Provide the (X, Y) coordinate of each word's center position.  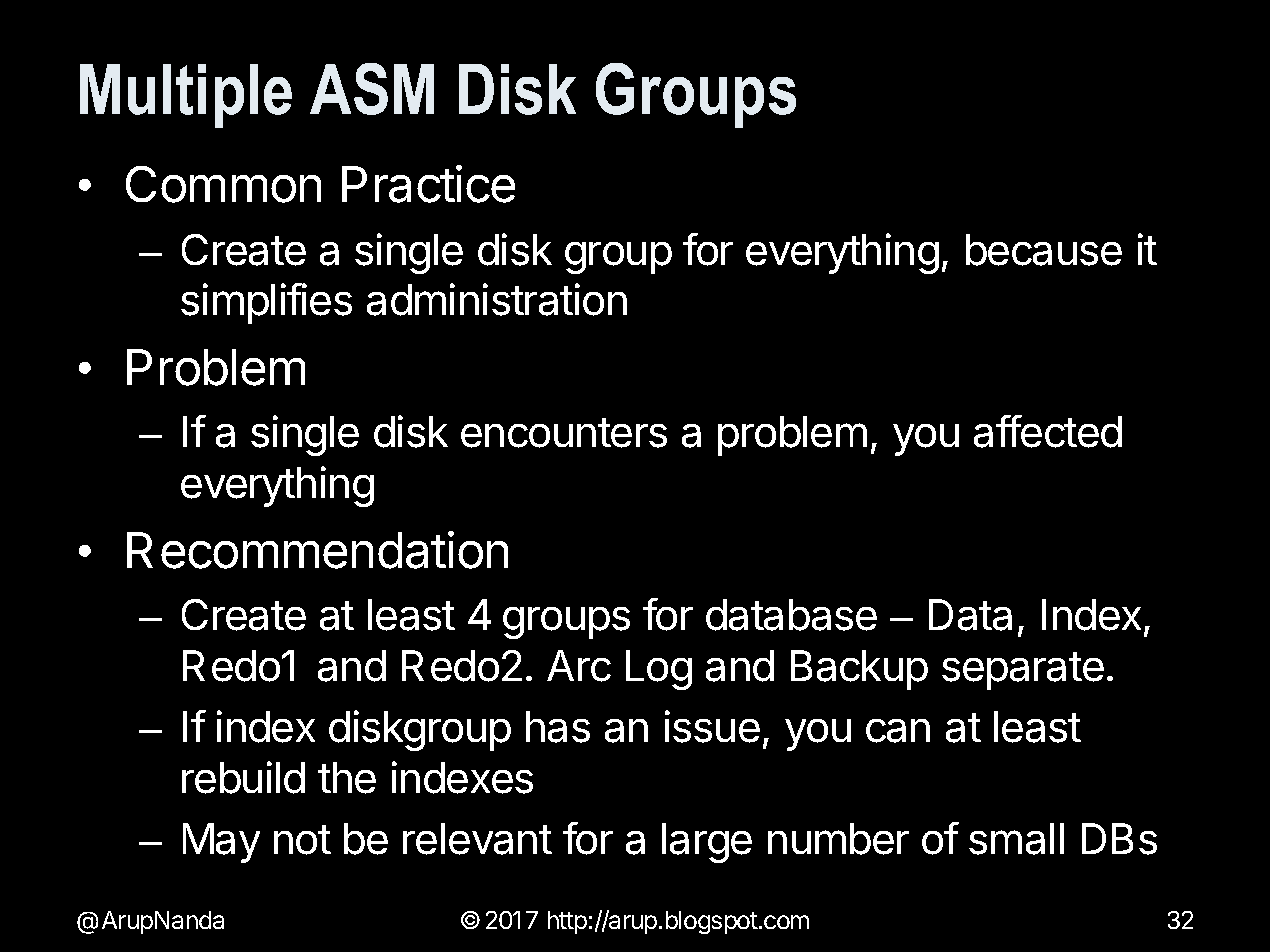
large (707, 843)
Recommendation (317, 550)
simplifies (266, 303)
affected (1048, 431)
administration (497, 299)
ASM (372, 89)
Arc (579, 666)
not (302, 840)
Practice (428, 184)
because (1044, 250)
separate (1023, 671)
